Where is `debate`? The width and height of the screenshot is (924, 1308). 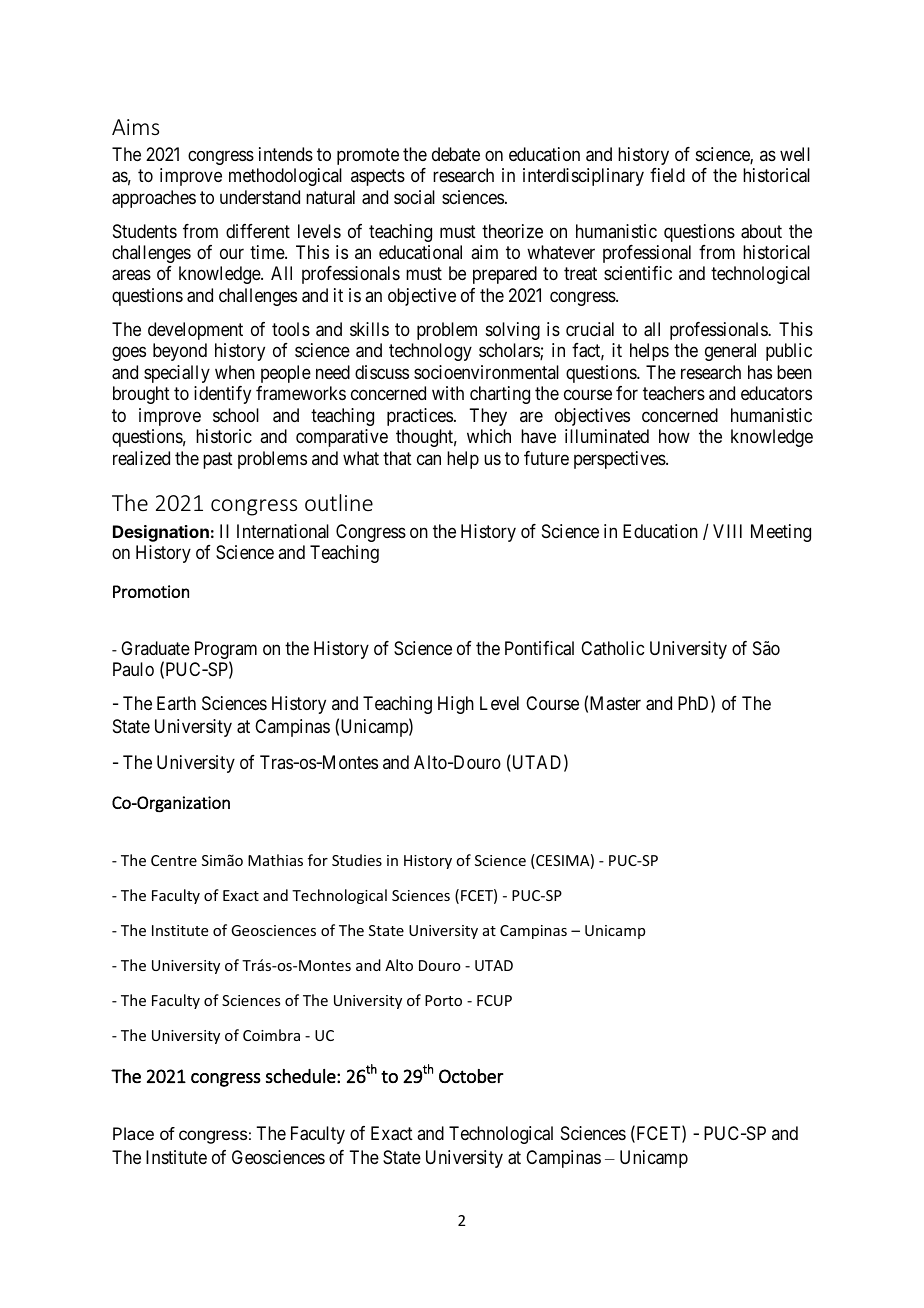
debate is located at coordinates (456, 154).
